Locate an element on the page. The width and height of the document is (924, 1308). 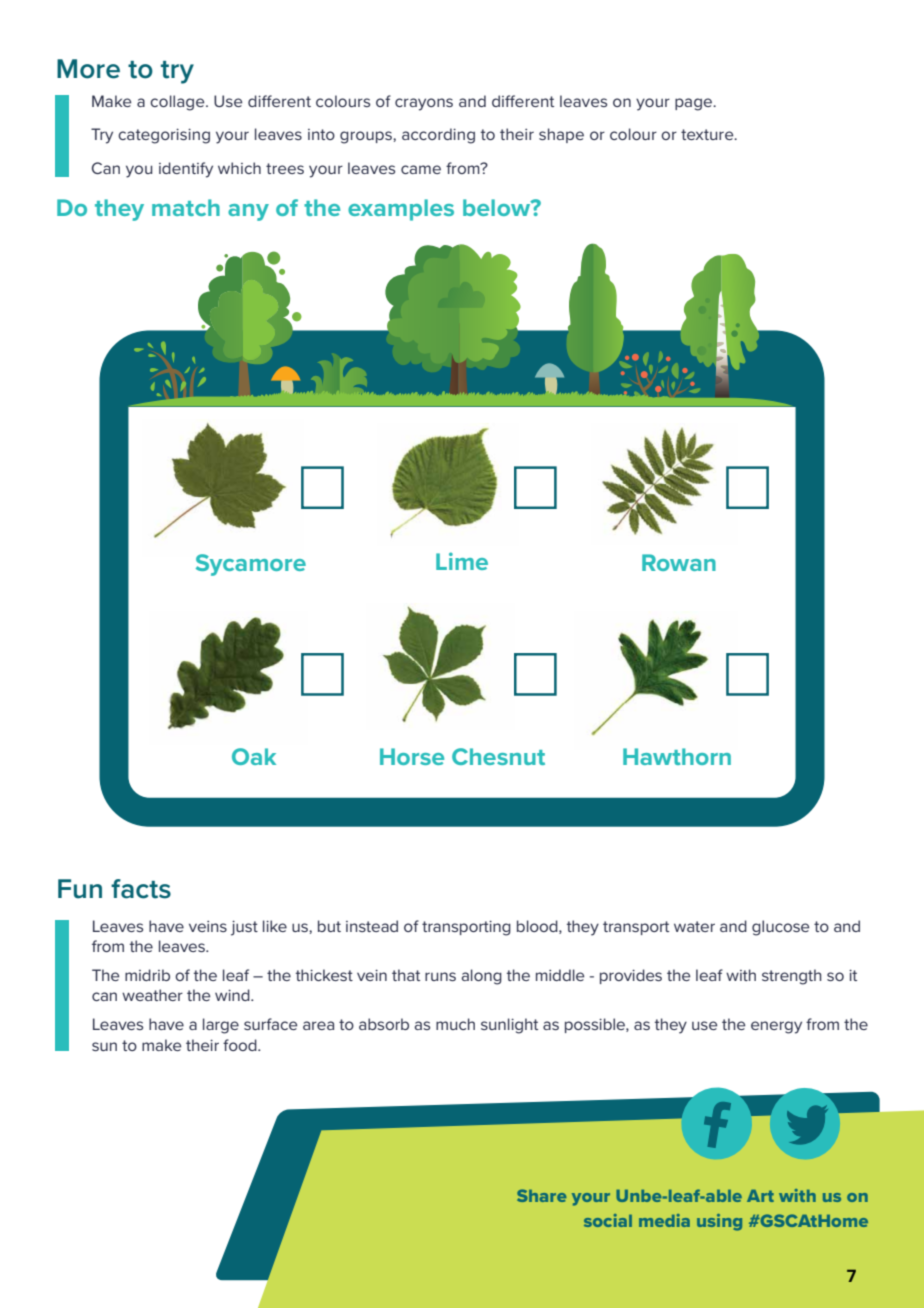
categorising is located at coordinates (164, 136).
